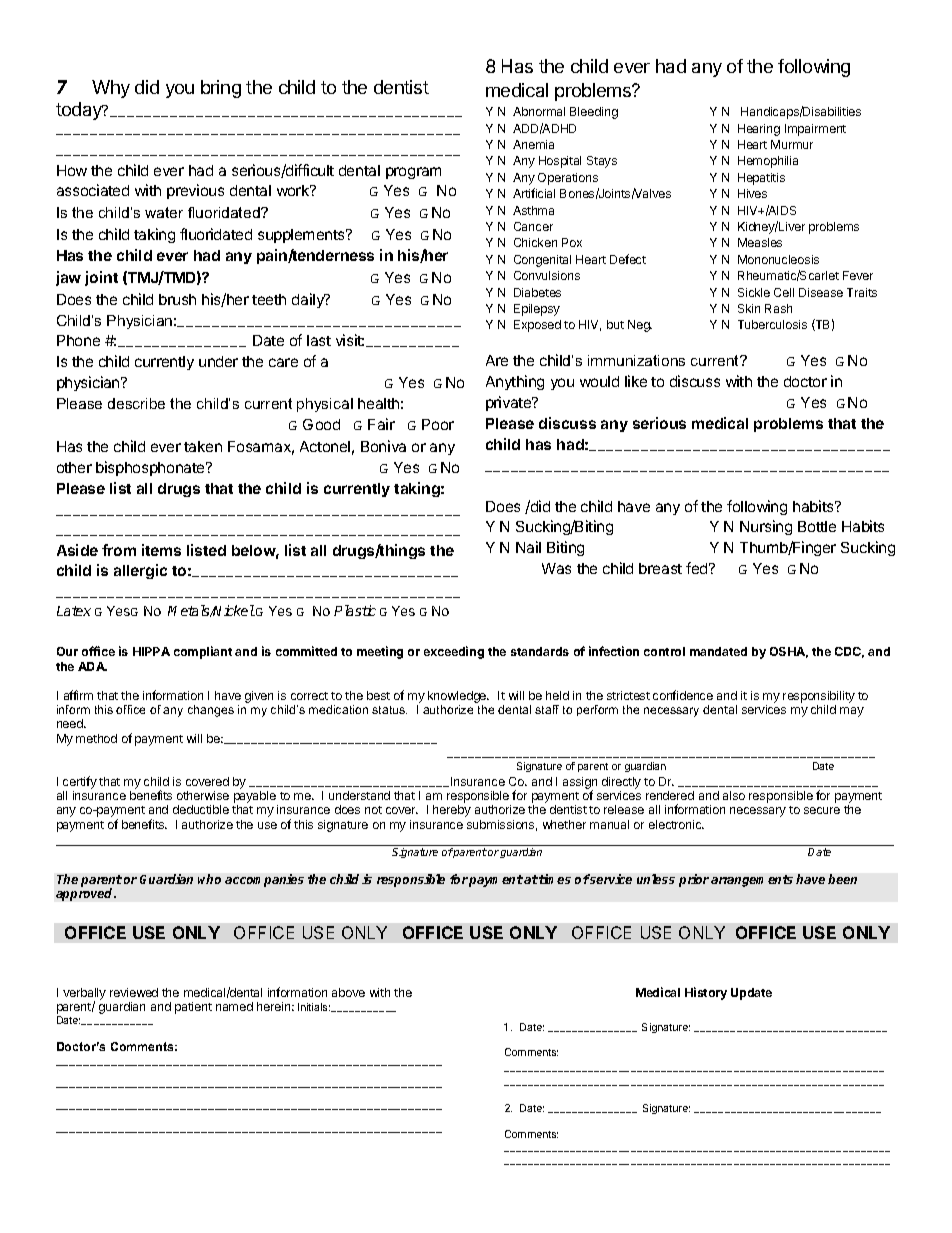  Describe the element at coordinates (111, 89) in the screenshot. I see `Why` at that location.
